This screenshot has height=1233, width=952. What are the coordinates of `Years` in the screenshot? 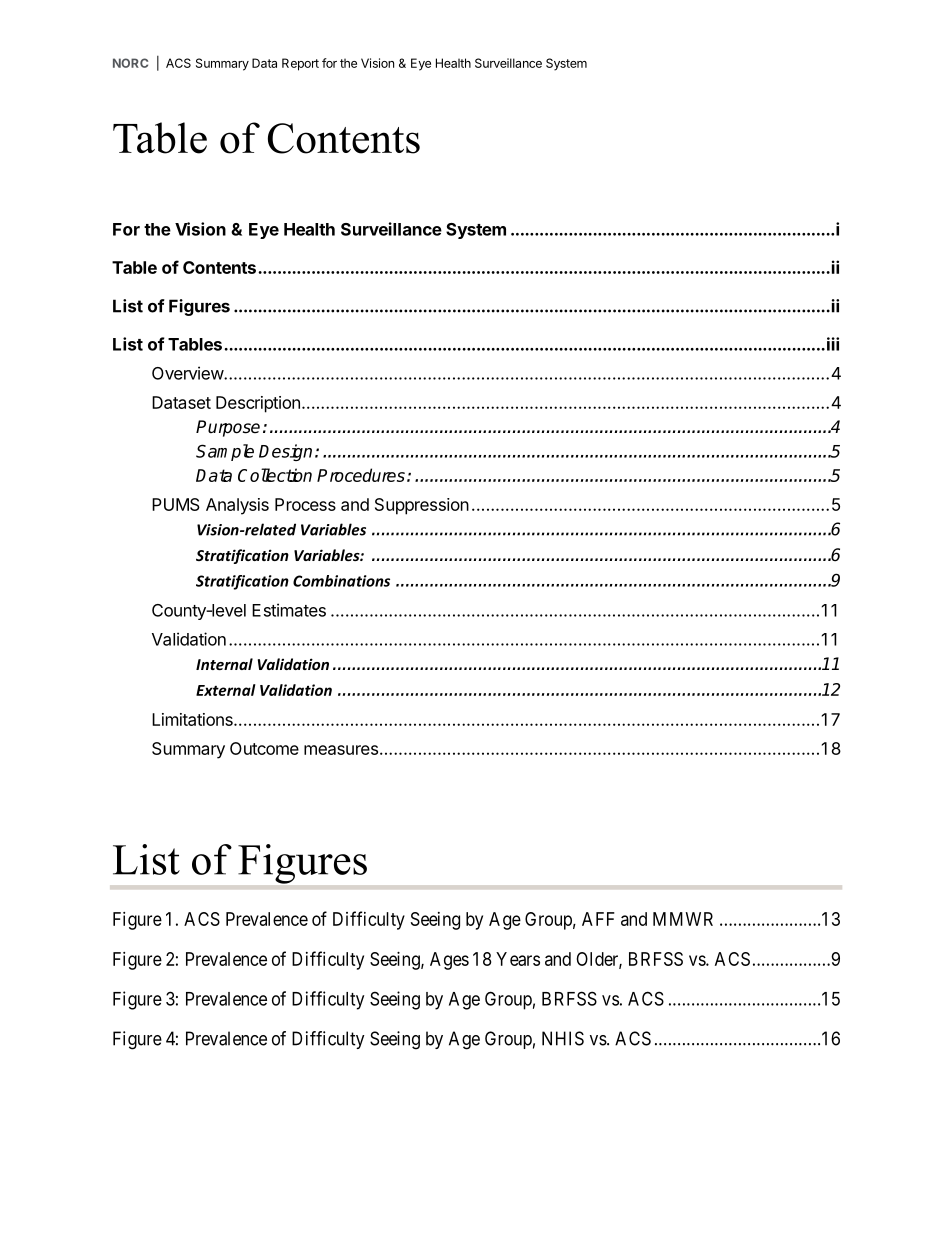 It's located at (518, 959).
